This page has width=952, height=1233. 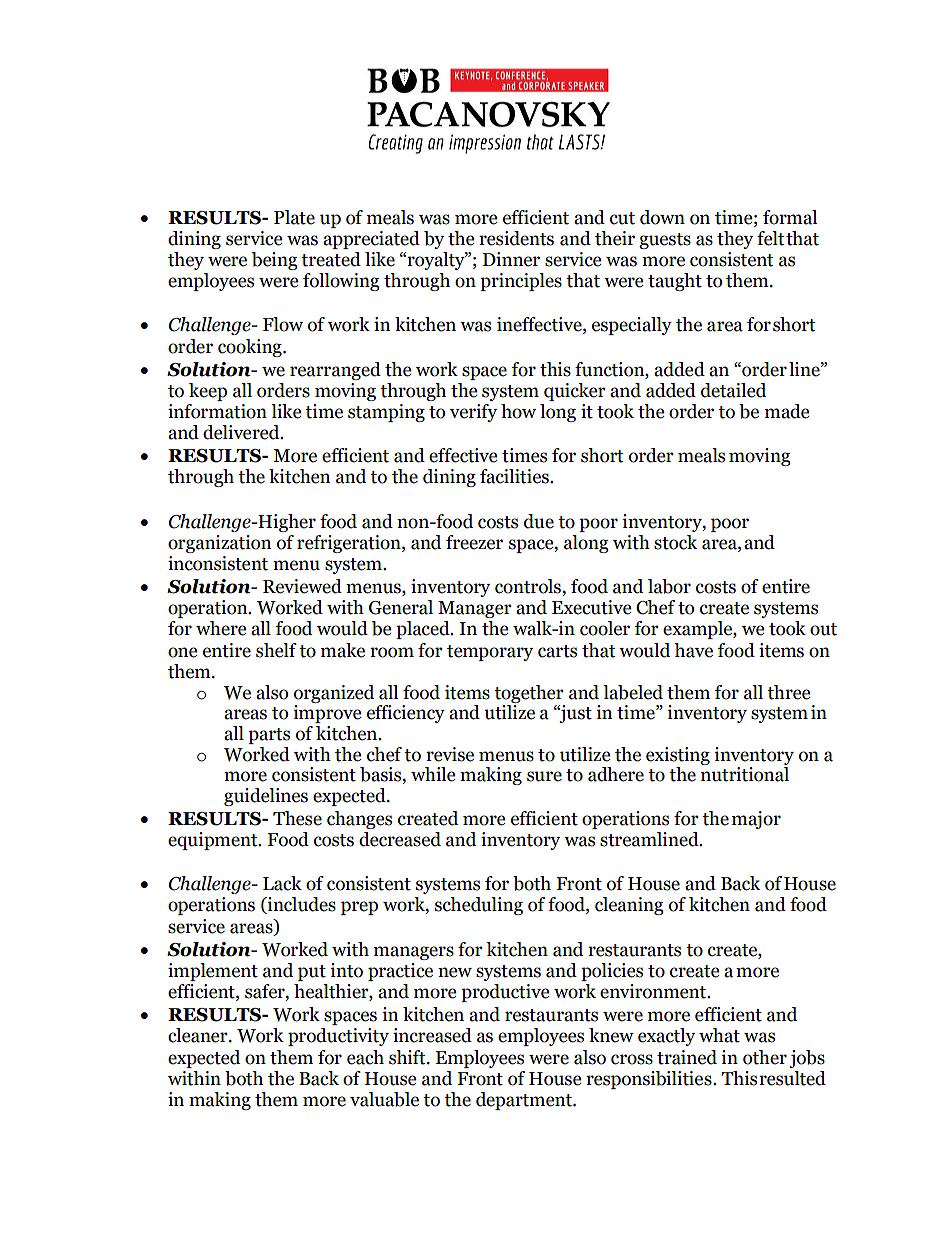 I want to click on shelf, so click(x=276, y=650).
